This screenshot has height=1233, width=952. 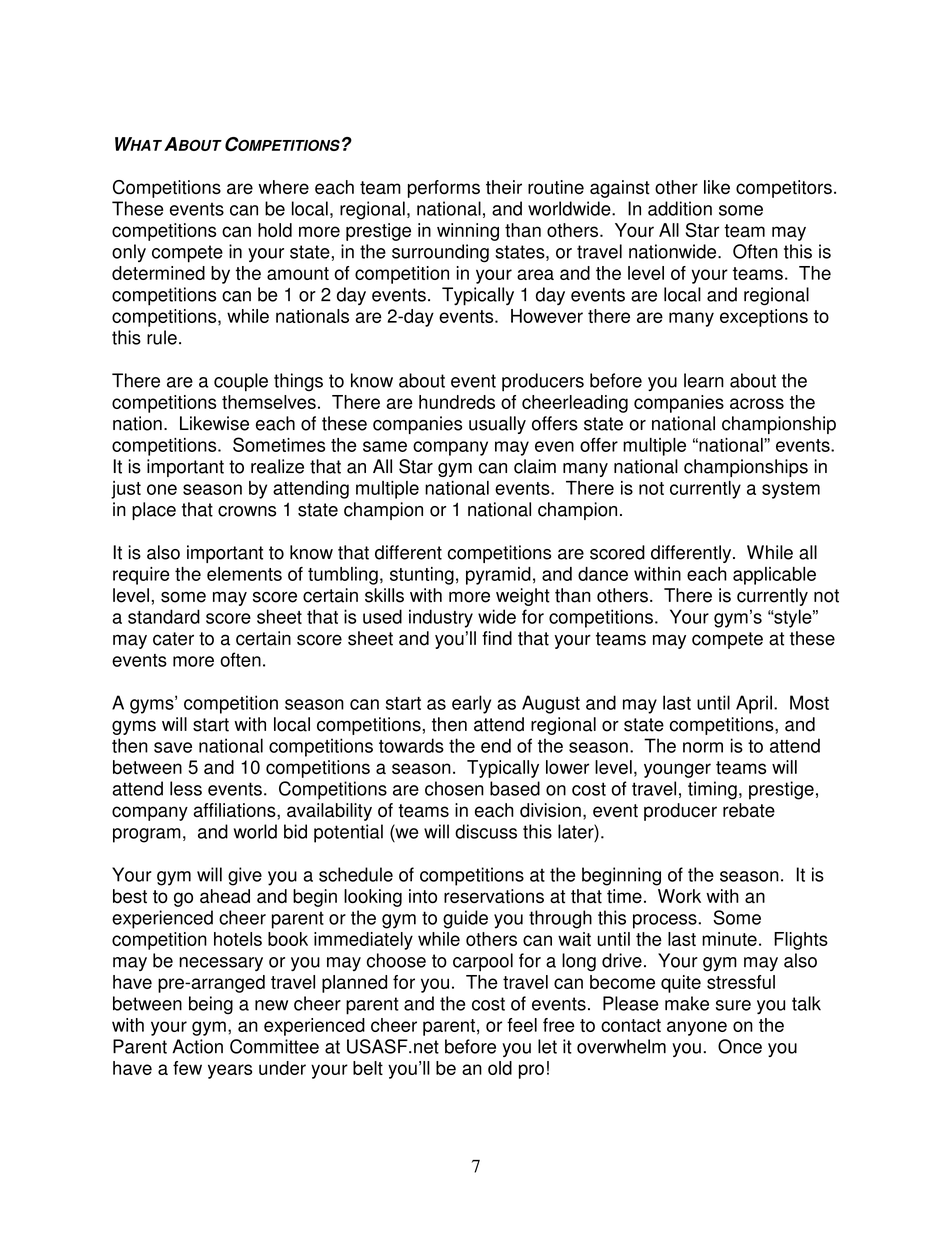 What do you see at coordinates (275, 230) in the screenshot?
I see `hold` at bounding box center [275, 230].
